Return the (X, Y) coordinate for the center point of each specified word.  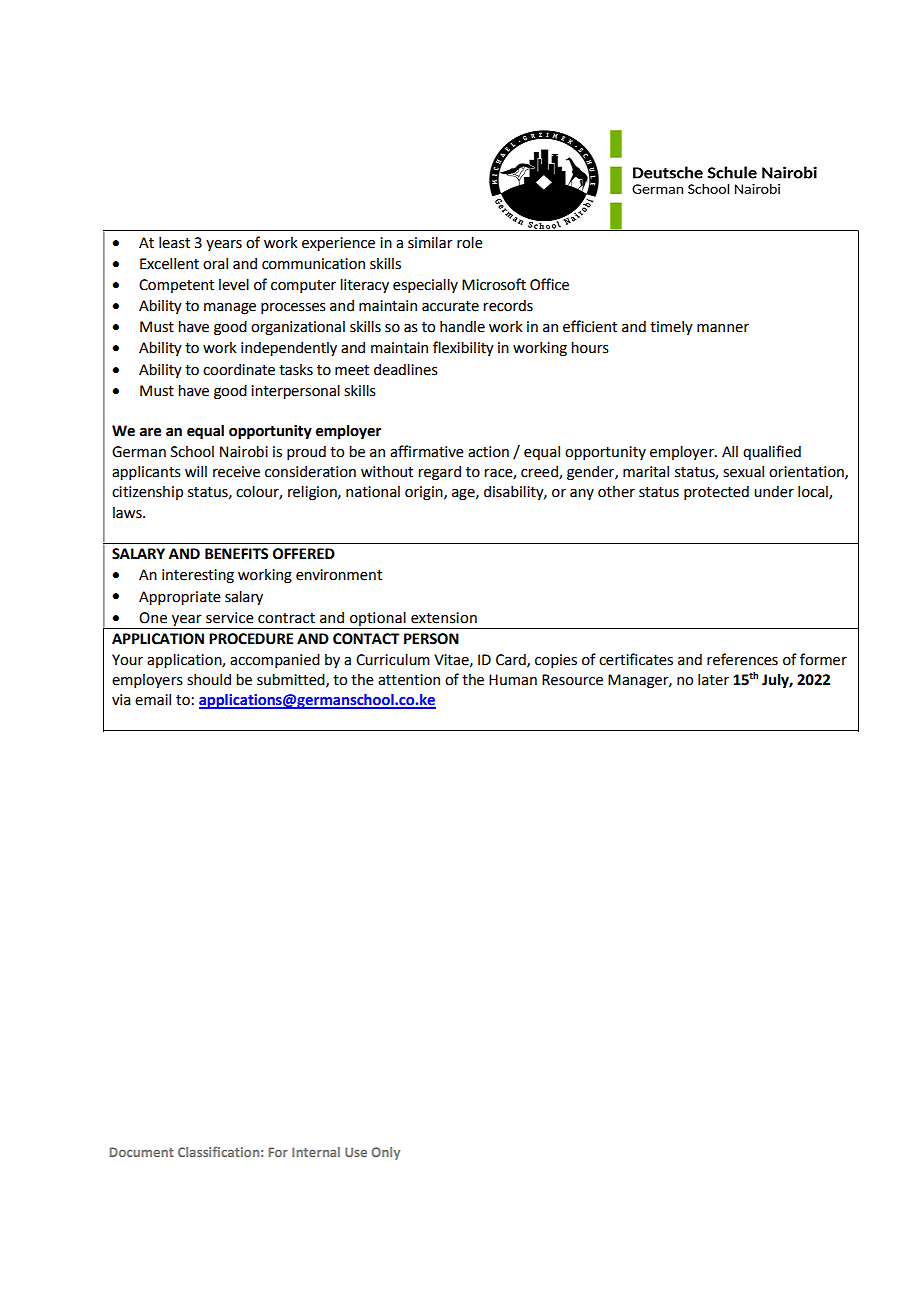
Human (513, 680)
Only (385, 1153)
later (713, 680)
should (209, 680)
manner (723, 328)
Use (356, 1152)
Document (142, 1152)
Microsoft (494, 284)
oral (215, 264)
